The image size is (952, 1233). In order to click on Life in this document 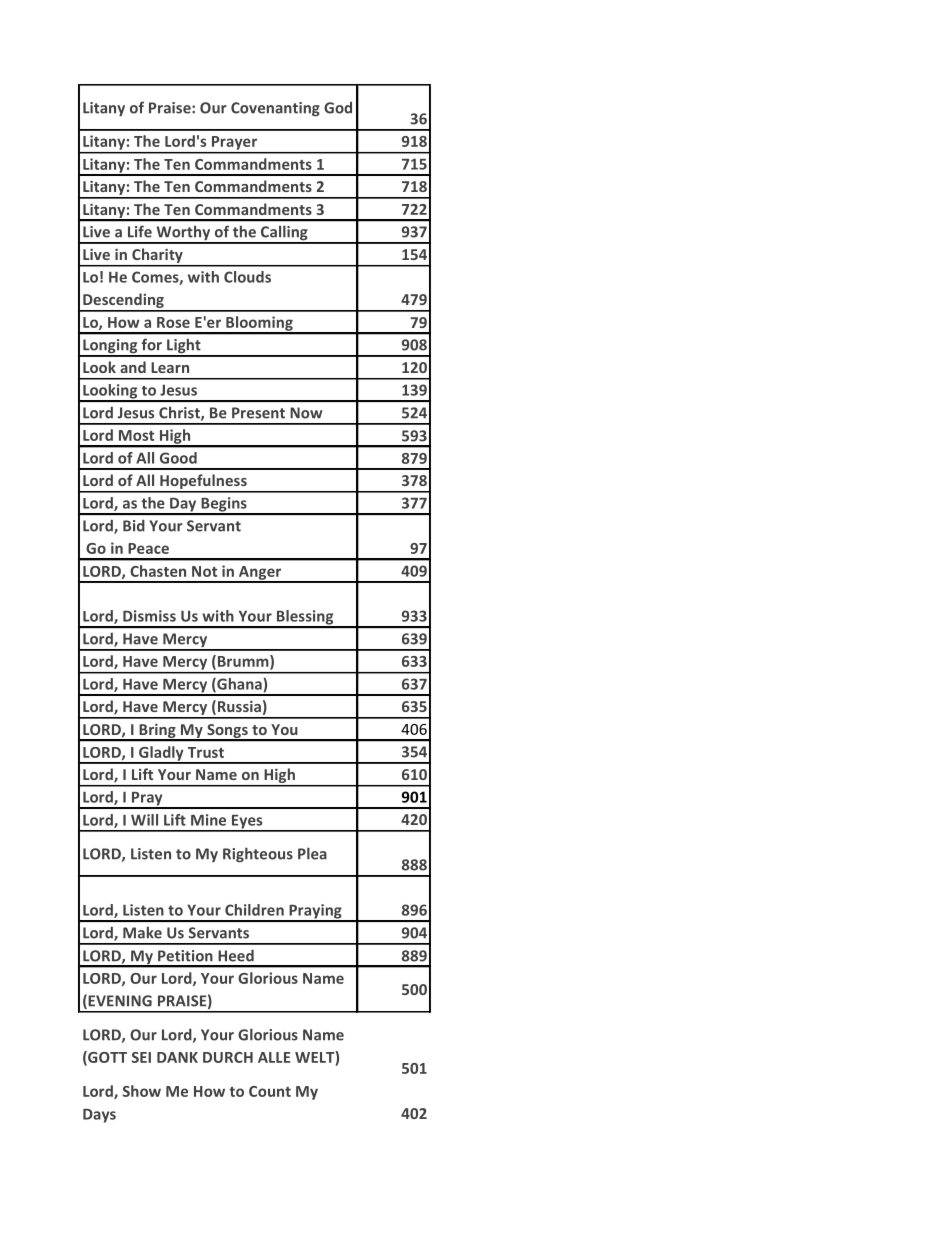, I will do `click(140, 231)`.
